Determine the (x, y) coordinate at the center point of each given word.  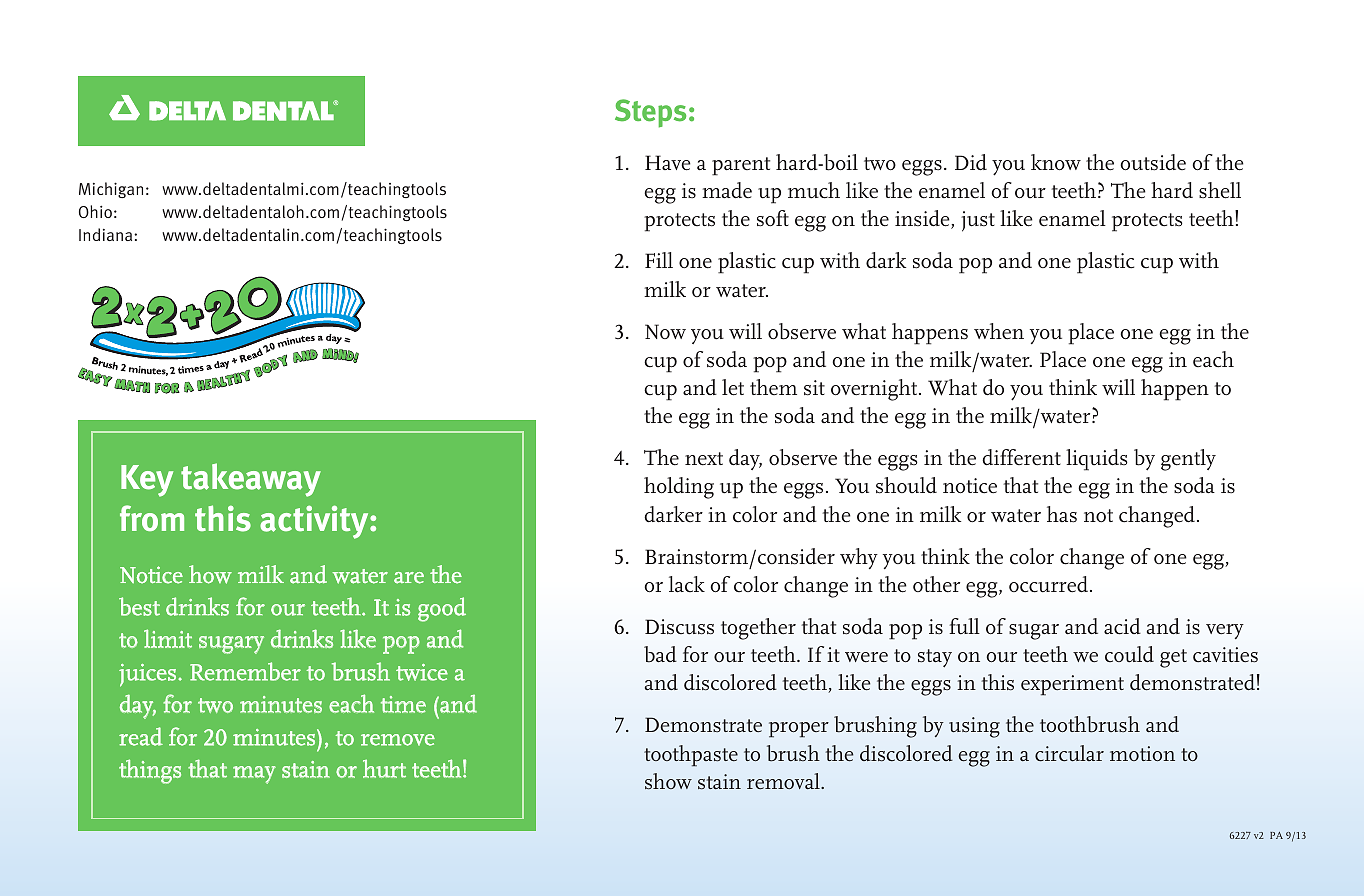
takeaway (251, 480)
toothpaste (691, 756)
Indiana (107, 234)
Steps (650, 113)
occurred (1050, 584)
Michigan (111, 190)
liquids (1097, 460)
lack (687, 584)
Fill (659, 260)
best (139, 606)
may (254, 775)
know (1056, 162)
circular (1069, 753)
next (704, 459)
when (999, 331)
